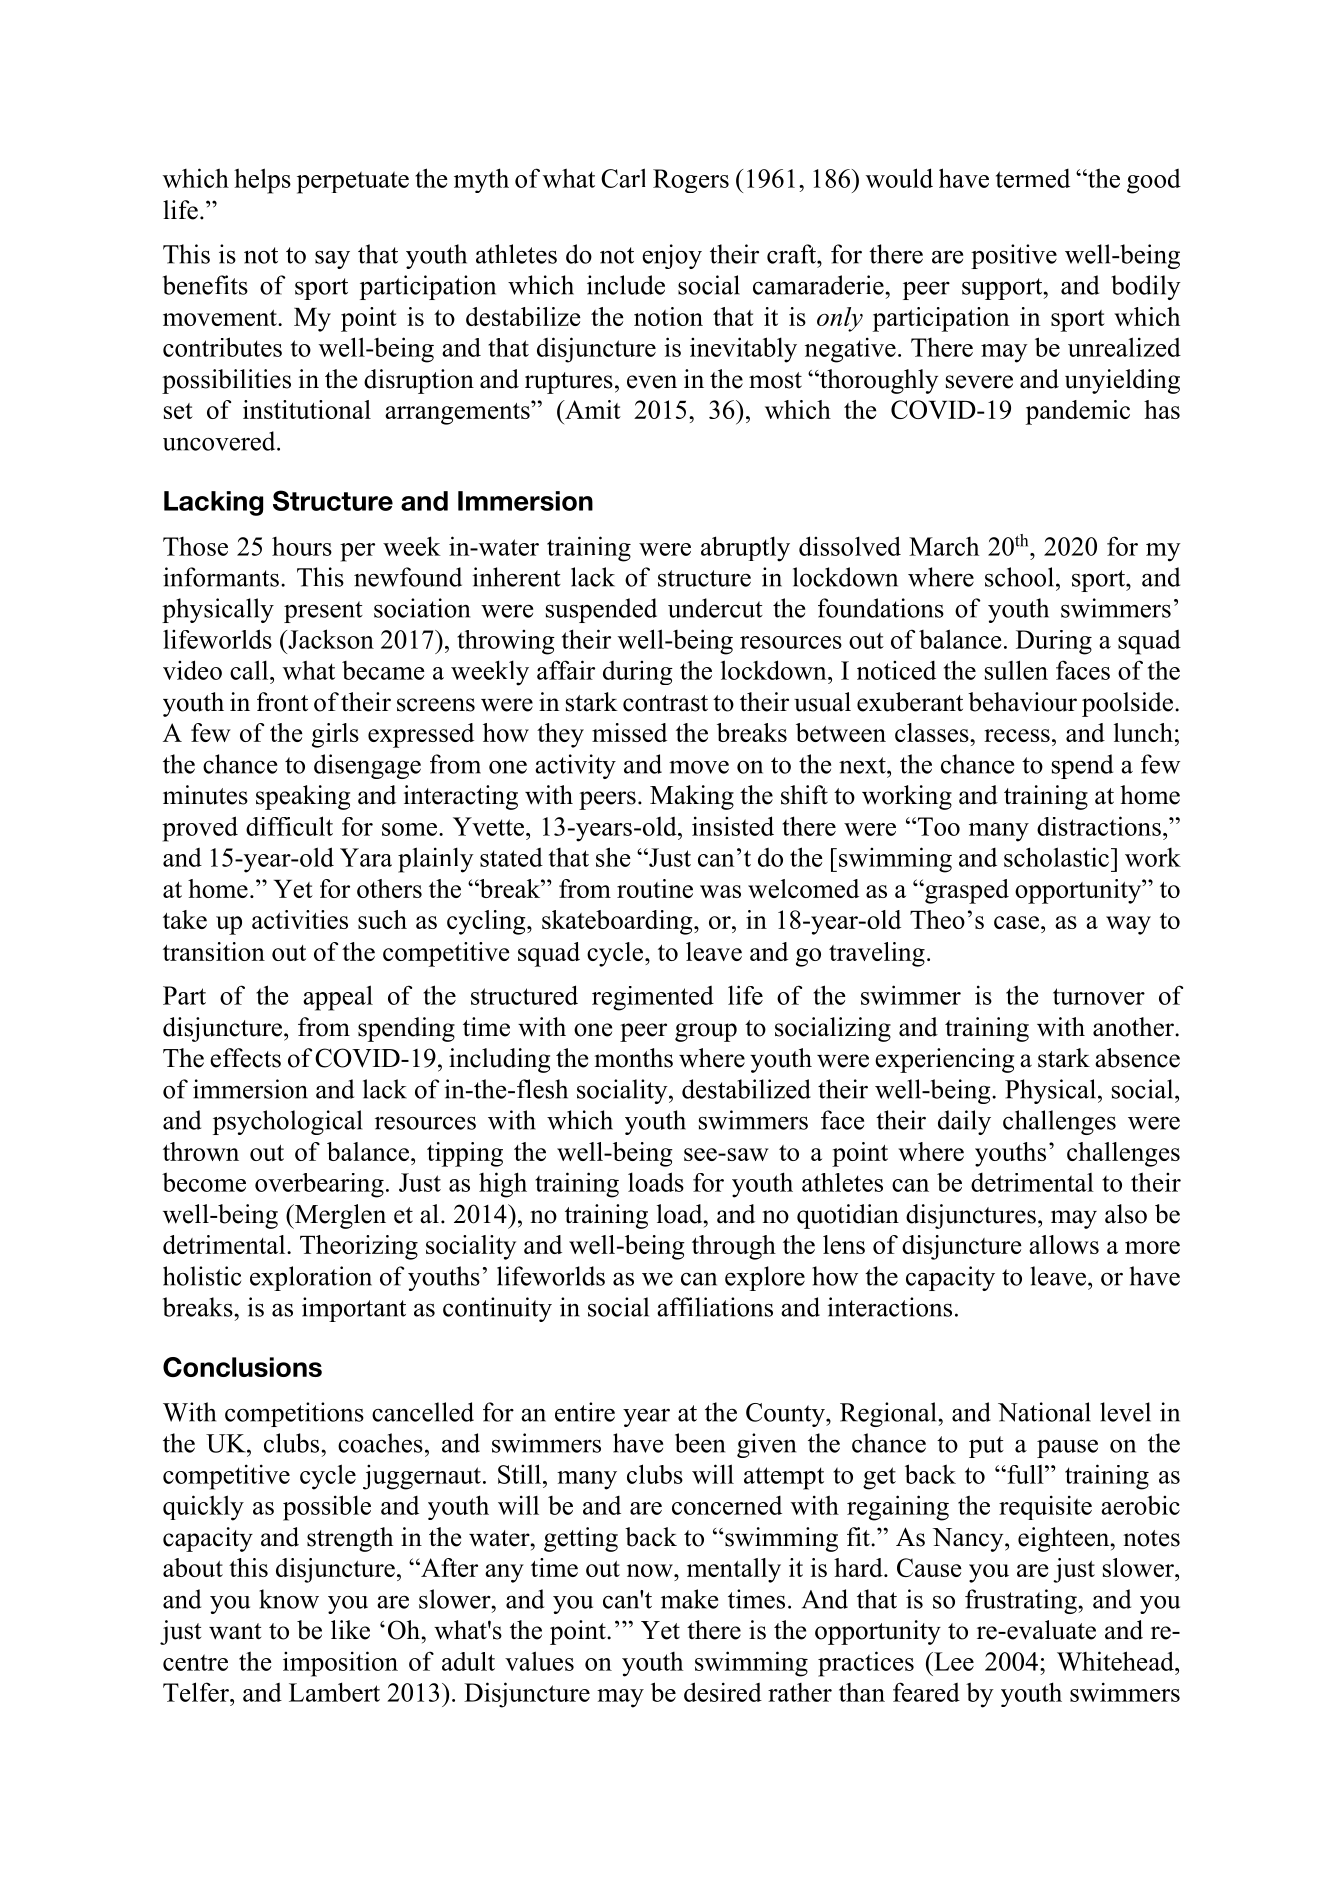 Image resolution: width=1343 pixels, height=1901 pixels. What do you see at coordinates (689, 1599) in the screenshot?
I see `make` at bounding box center [689, 1599].
